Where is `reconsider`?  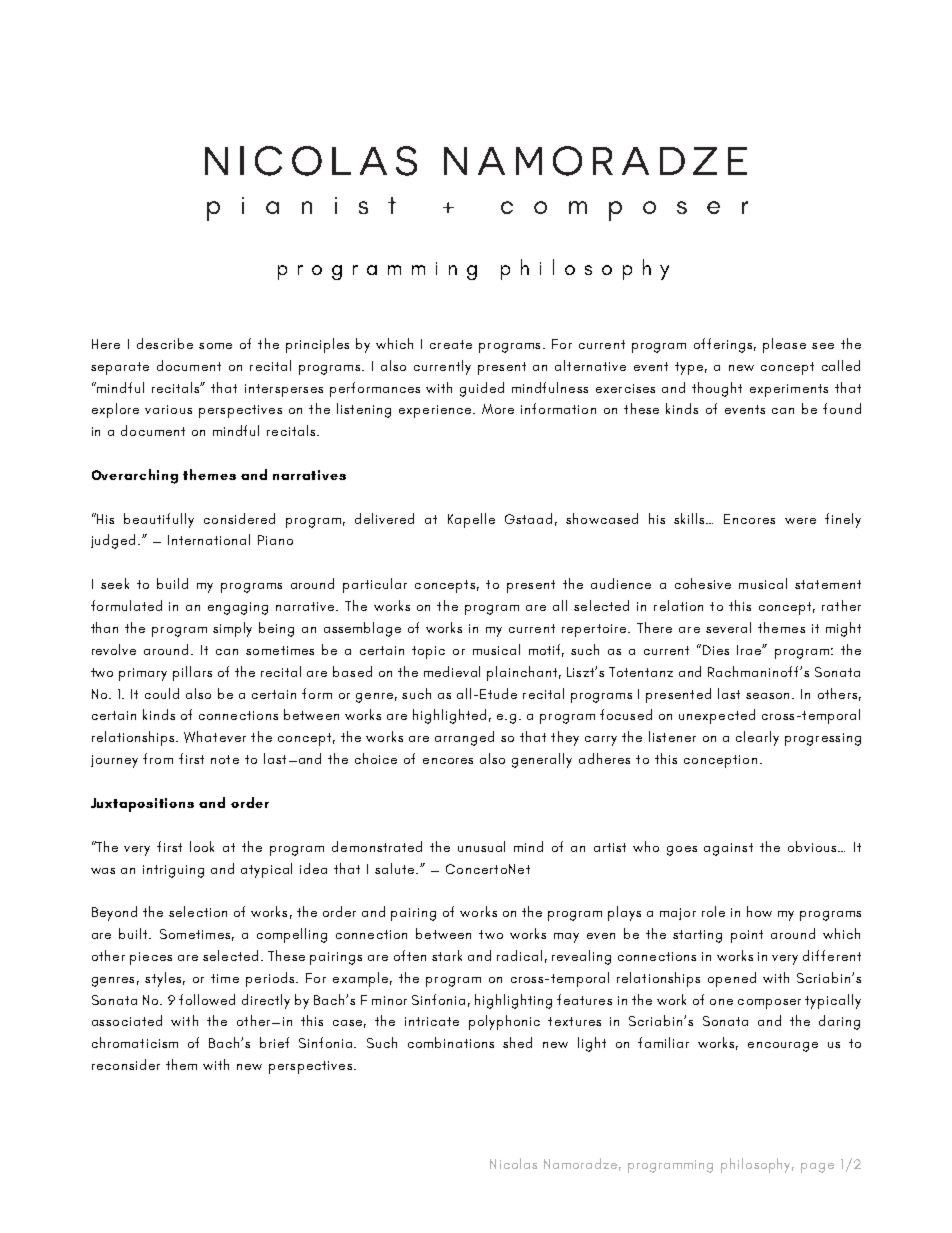
reconsider is located at coordinates (126, 1064).
